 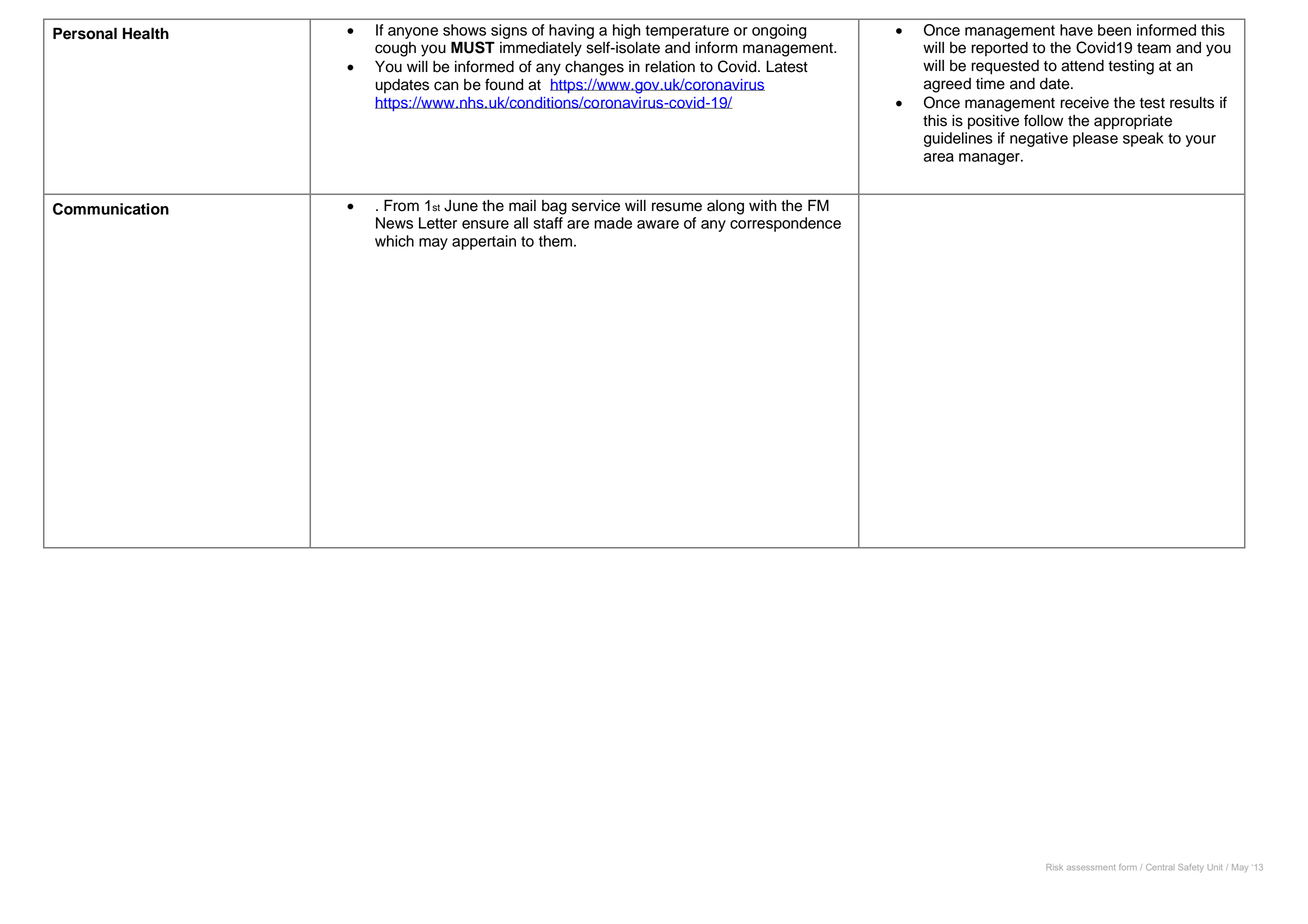 I want to click on assessment, so click(x=1091, y=867).
